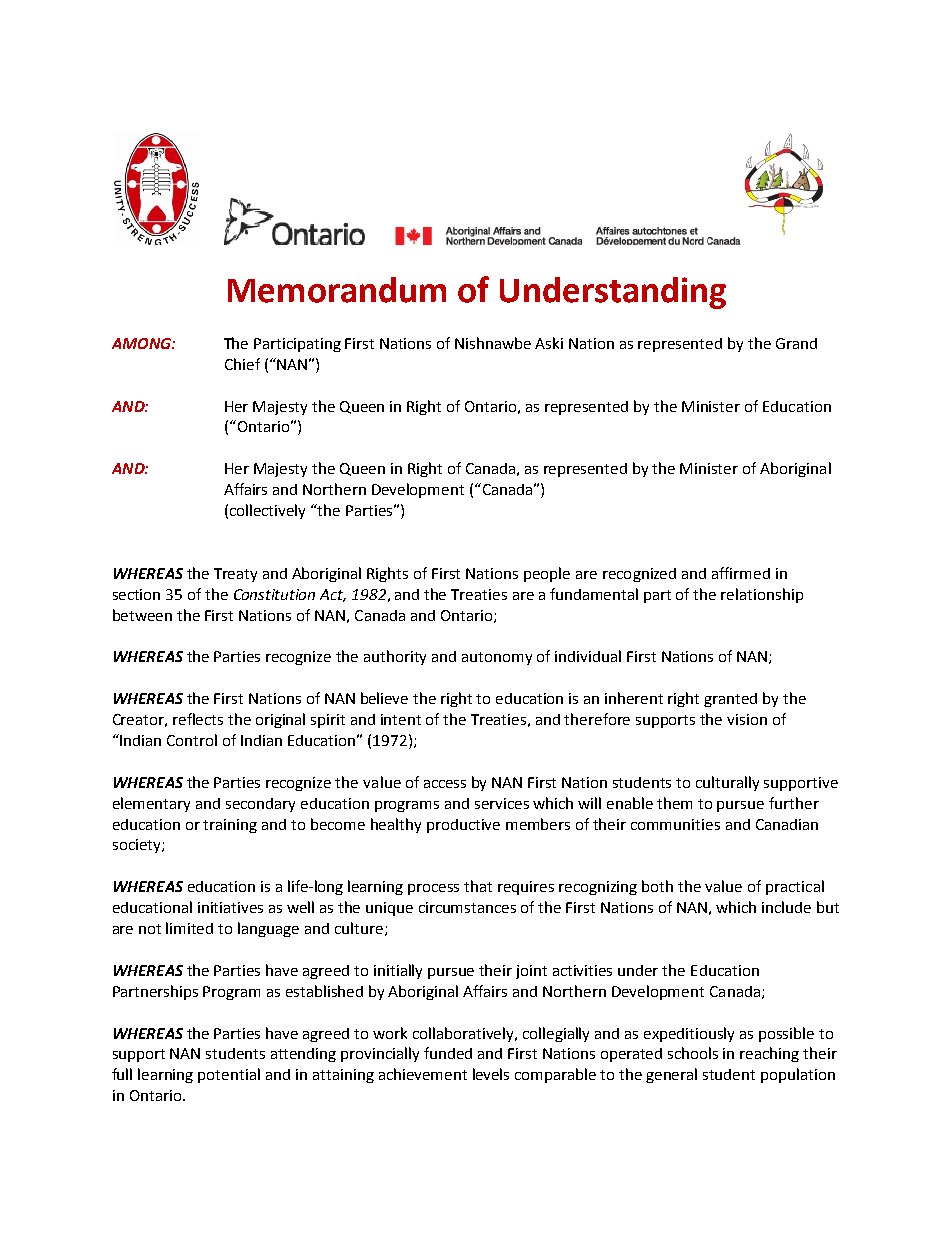 The height and width of the screenshot is (1233, 952). Describe the element at coordinates (502, 803) in the screenshot. I see `services` at that location.
